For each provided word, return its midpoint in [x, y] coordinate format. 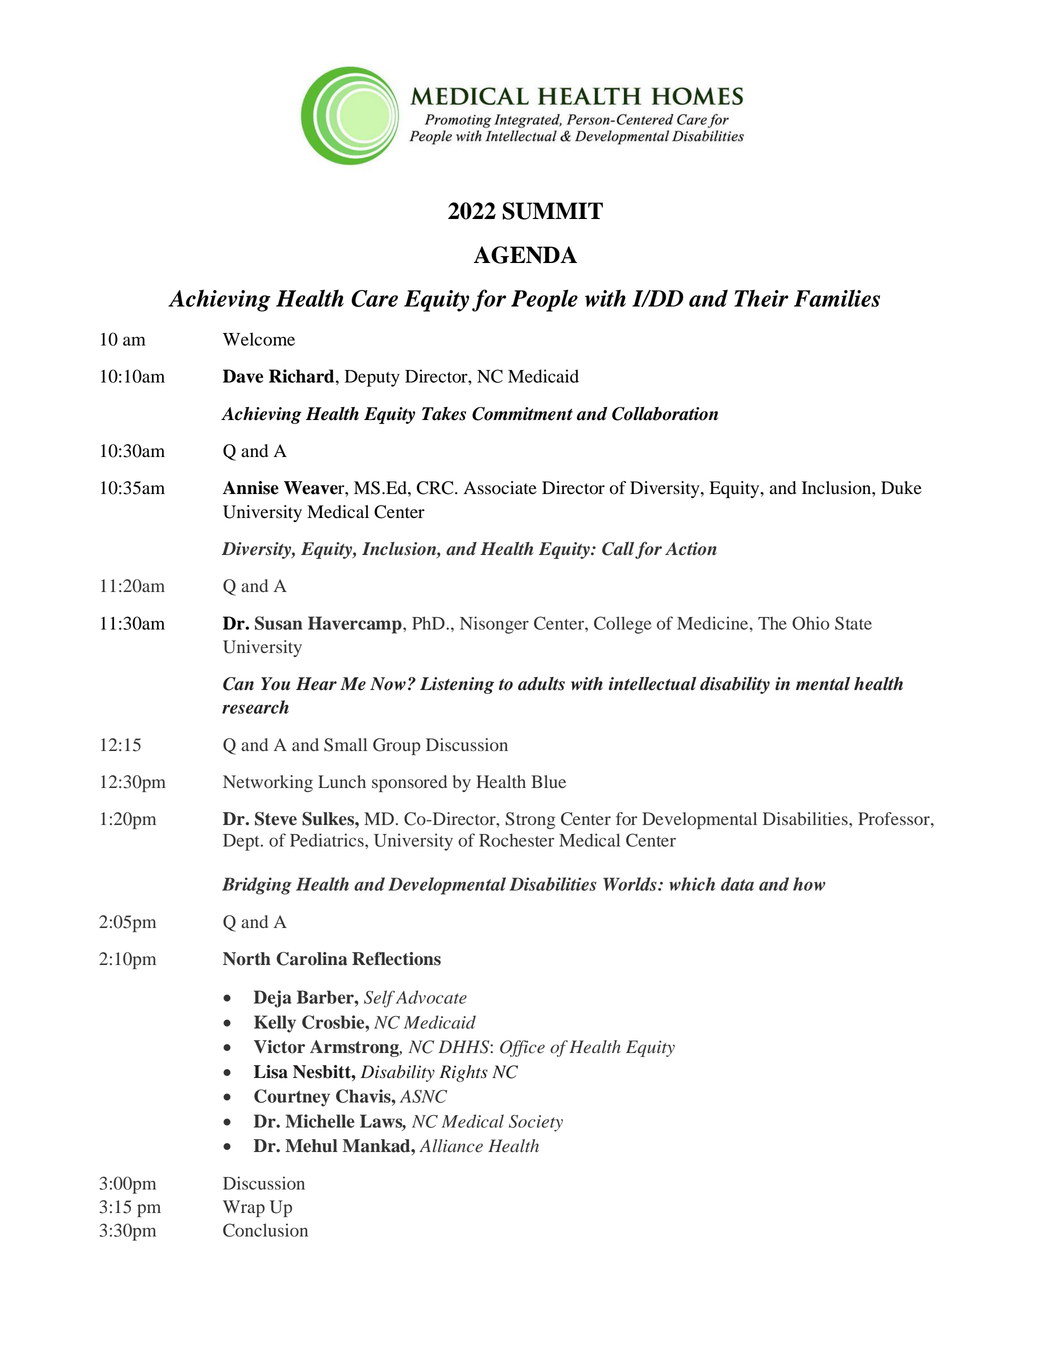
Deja [273, 999]
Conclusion [265, 1230]
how [809, 884]
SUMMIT [552, 211]
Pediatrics [328, 840]
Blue [548, 781]
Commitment [522, 414]
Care [374, 298]
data [737, 884]
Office [522, 1048]
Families [837, 298]
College [622, 625]
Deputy [372, 378]
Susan [278, 623]
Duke [901, 488]
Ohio [810, 623]
